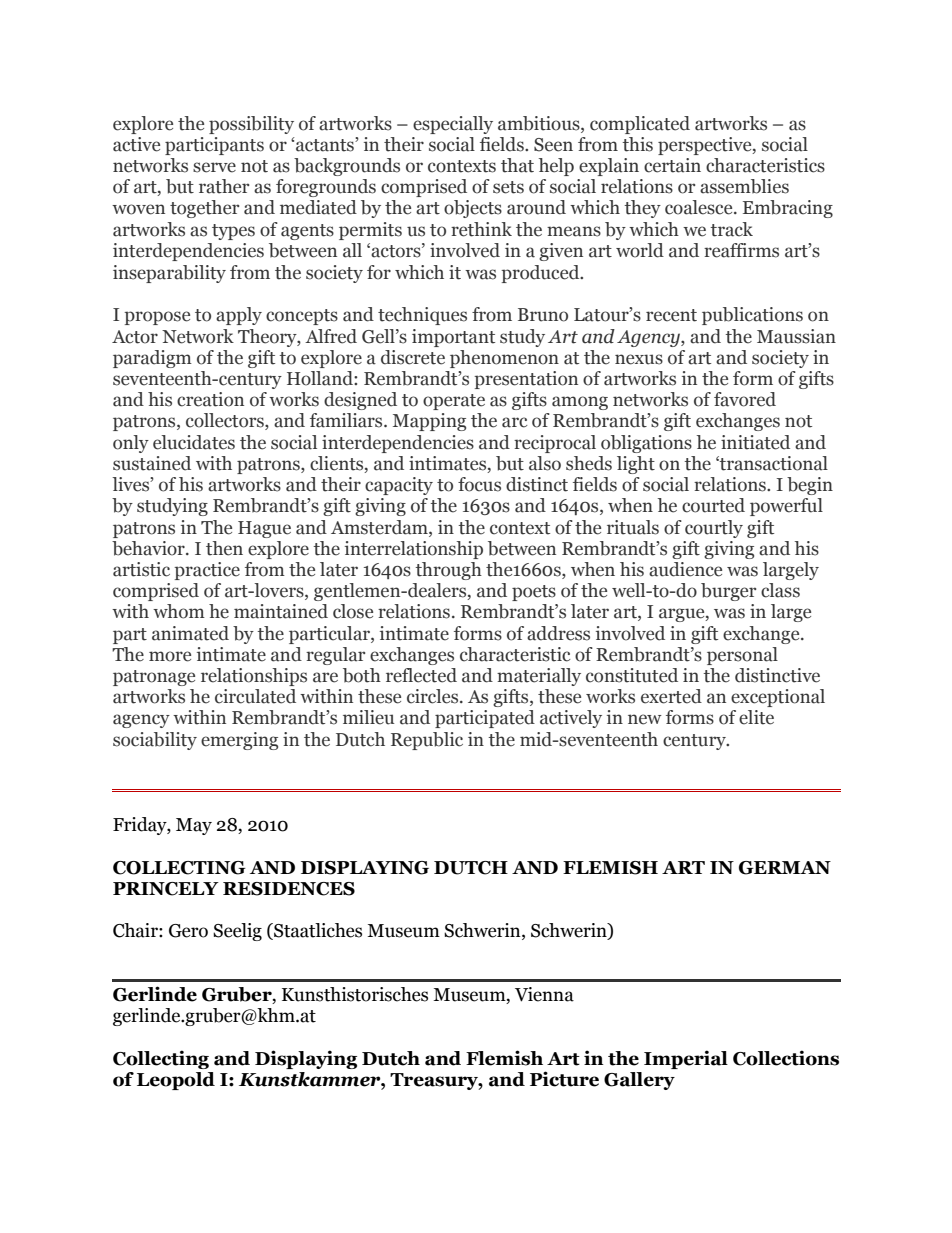  Describe the element at coordinates (744, 186) in the page. I see `assemblies` at that location.
